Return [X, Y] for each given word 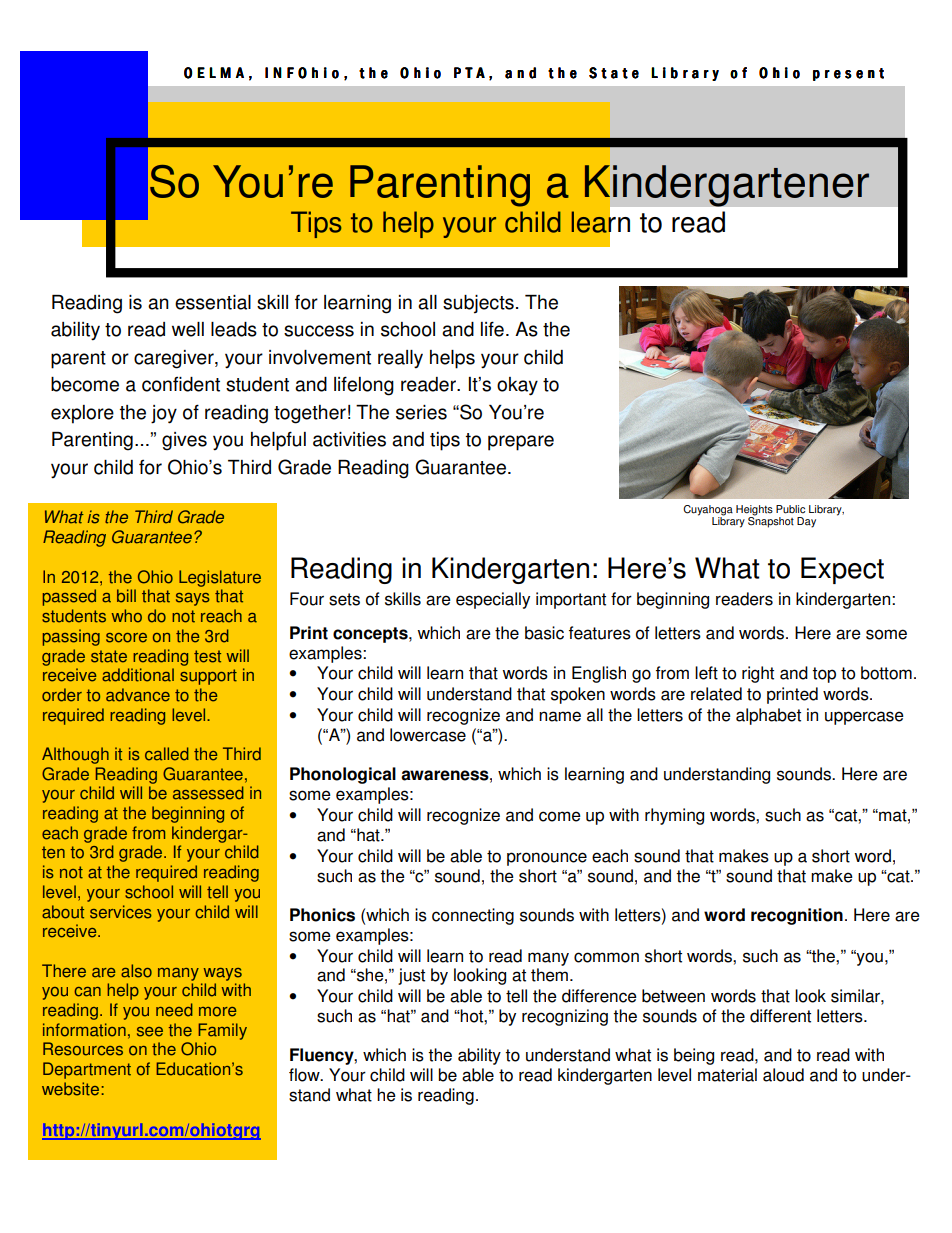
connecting [473, 916]
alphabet [768, 716]
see [150, 1032]
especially [493, 600]
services [121, 912]
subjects [478, 304]
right [758, 674]
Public [790, 509]
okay [517, 386]
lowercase [428, 735]
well [188, 329]
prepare [521, 443]
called [167, 754]
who [127, 616]
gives [184, 441]
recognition [797, 916]
